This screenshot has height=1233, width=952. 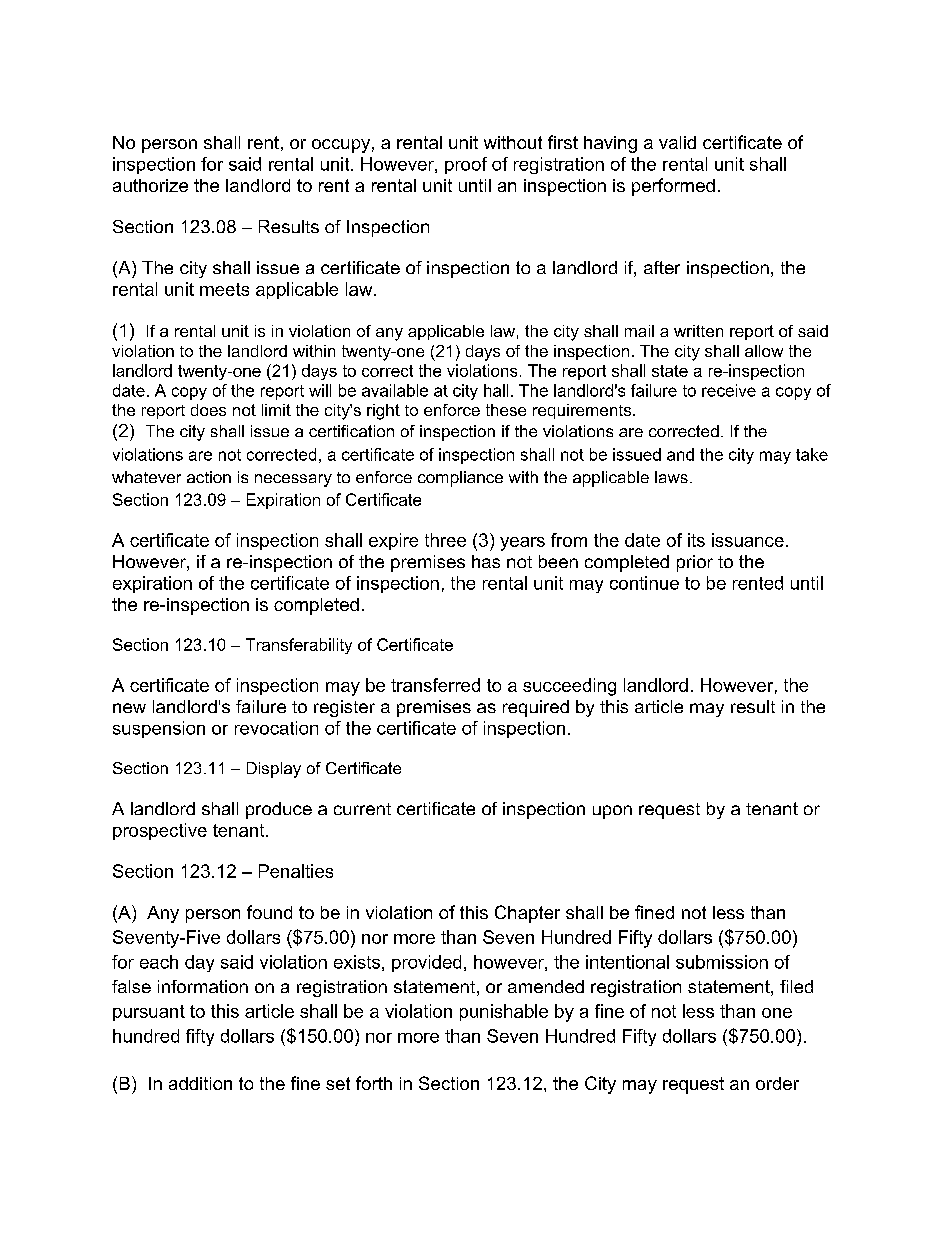 I want to click on authorize, so click(x=150, y=185).
